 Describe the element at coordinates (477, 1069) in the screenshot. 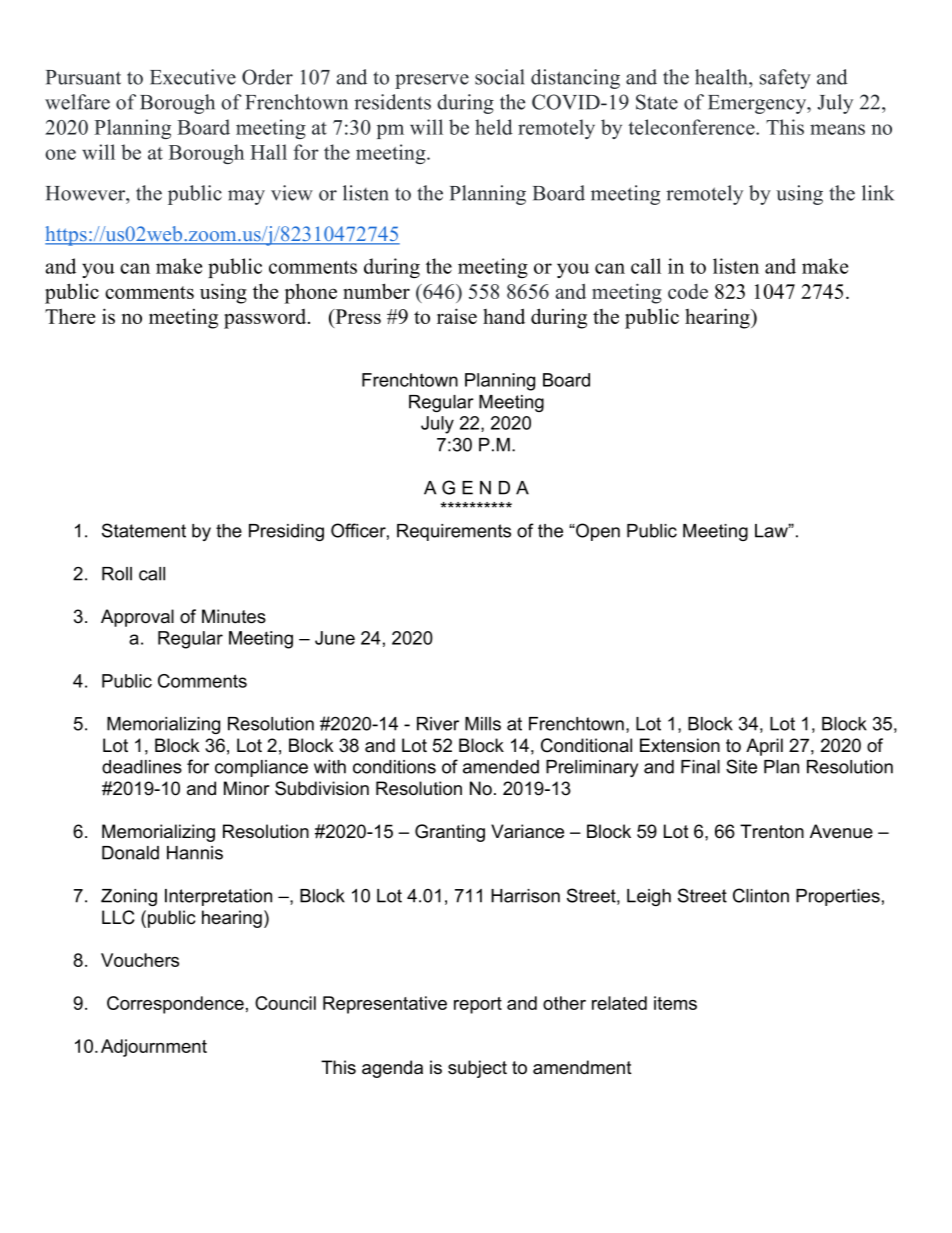

I see `subject` at that location.
